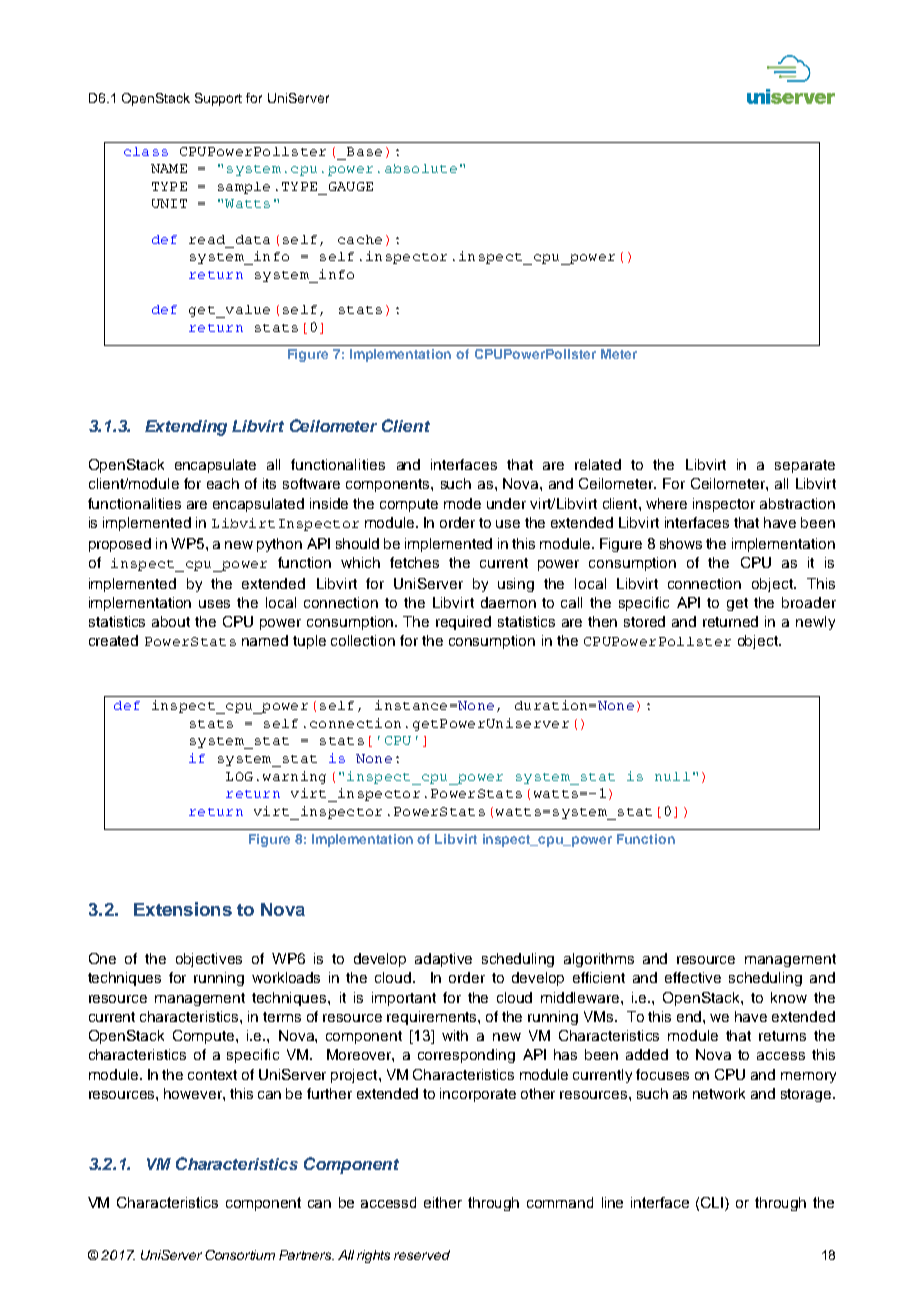  What do you see at coordinates (183, 909) in the screenshot?
I see `Extensions` at bounding box center [183, 909].
